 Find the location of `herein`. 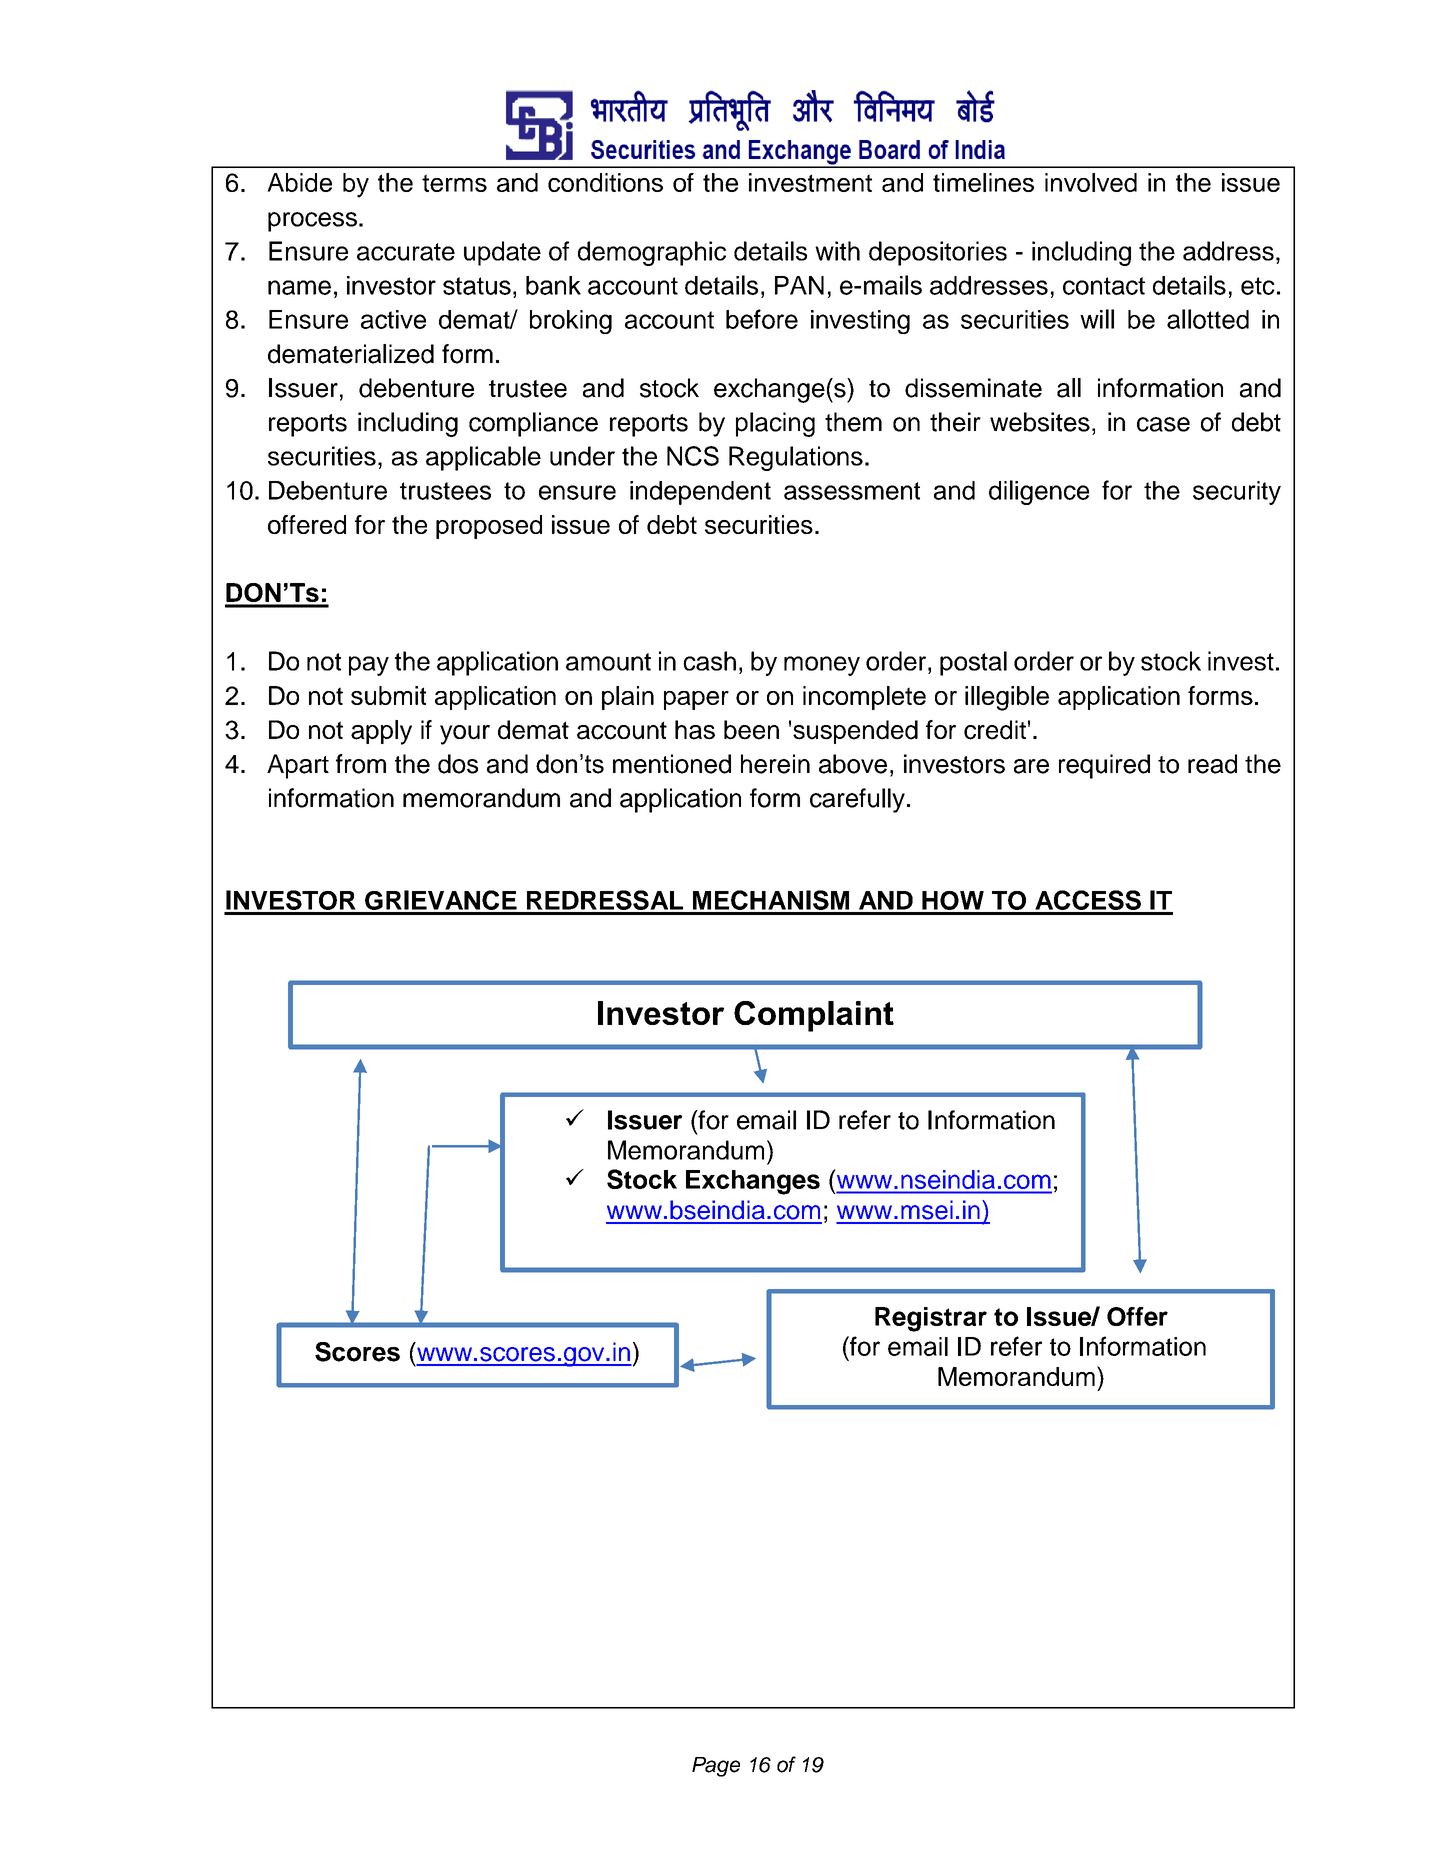

herein is located at coordinates (775, 764).
